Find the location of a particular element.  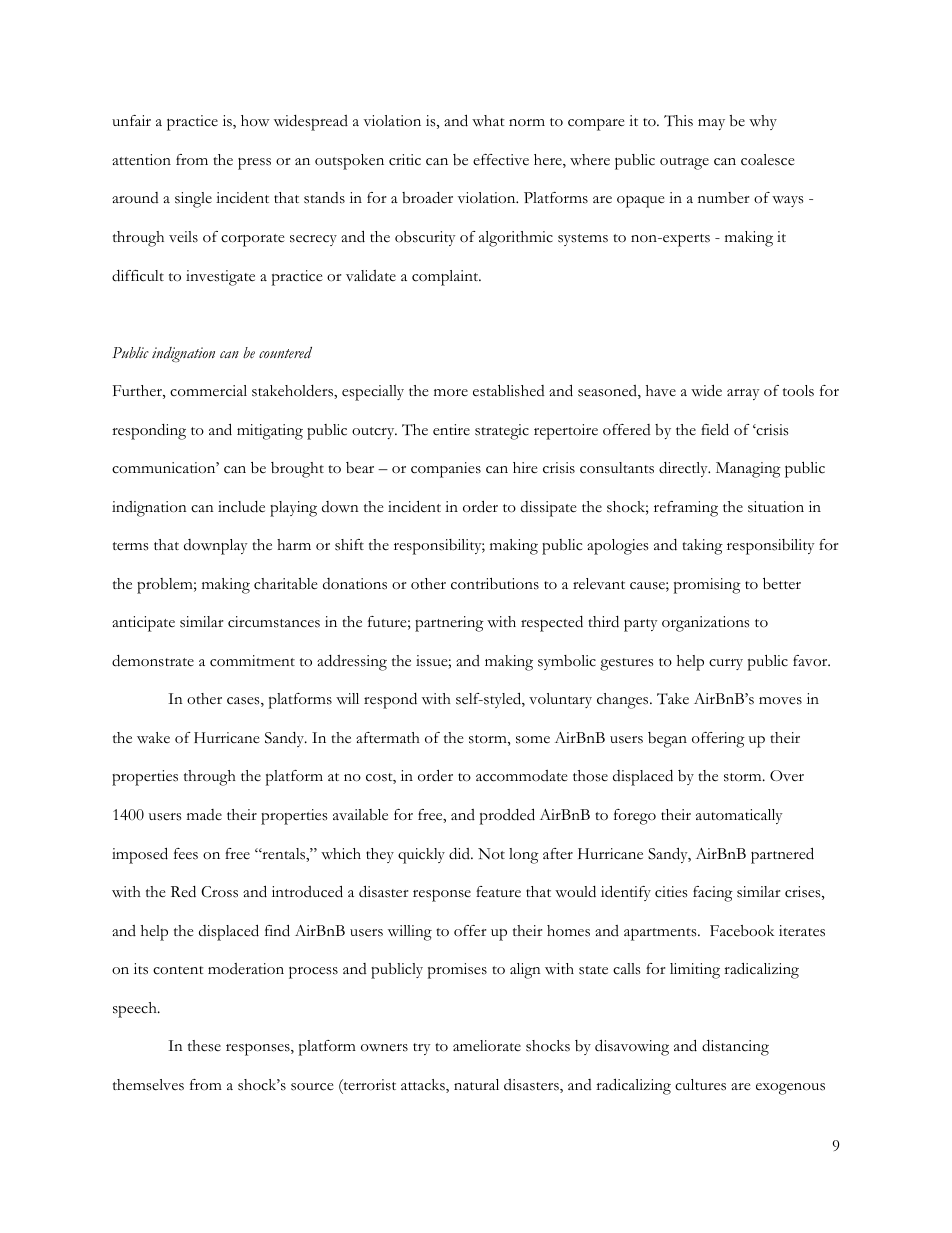

may is located at coordinates (711, 124).
